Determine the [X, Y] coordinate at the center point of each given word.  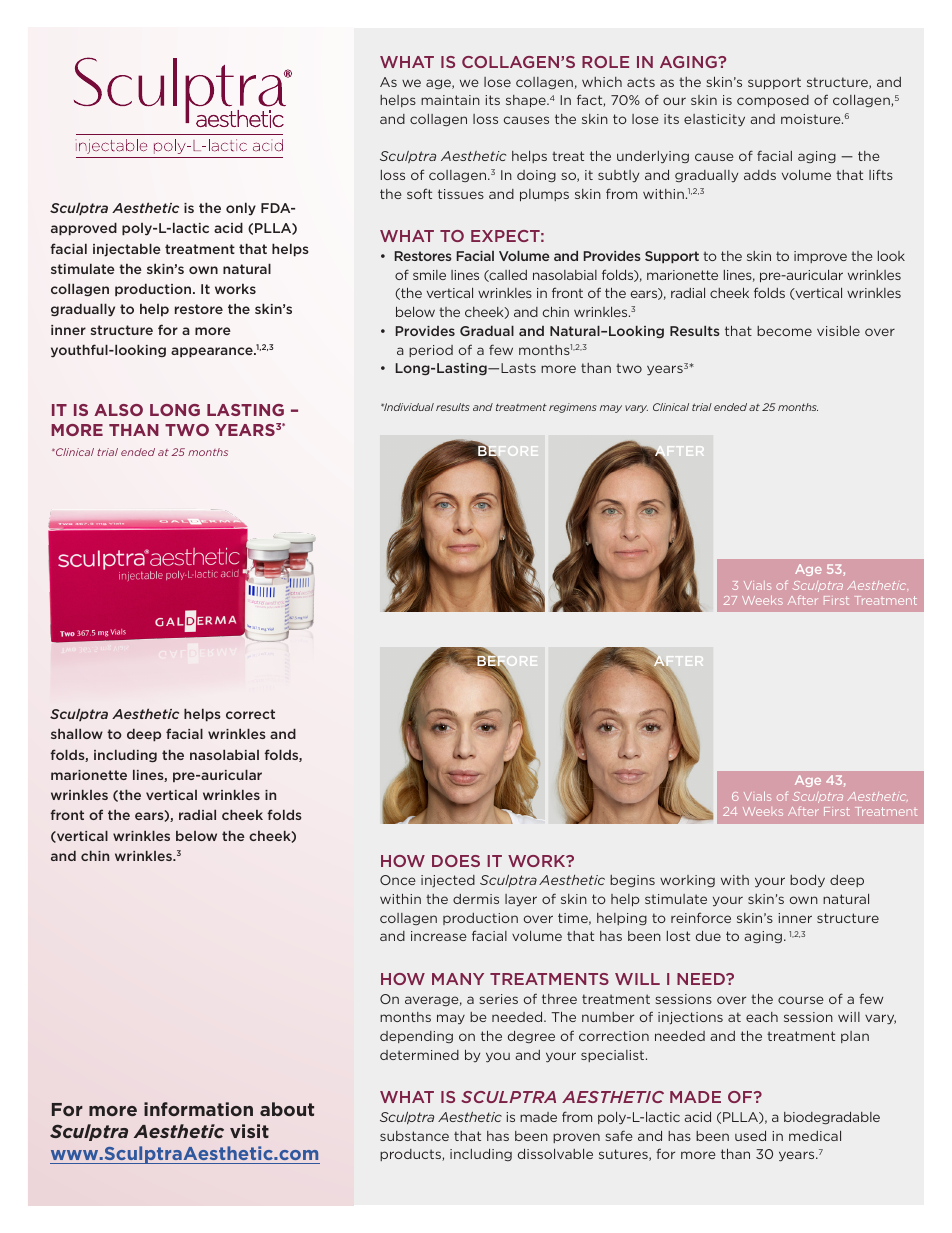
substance [414, 1136]
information [198, 1109]
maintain [450, 100]
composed [773, 101]
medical [815, 1136]
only [241, 209]
